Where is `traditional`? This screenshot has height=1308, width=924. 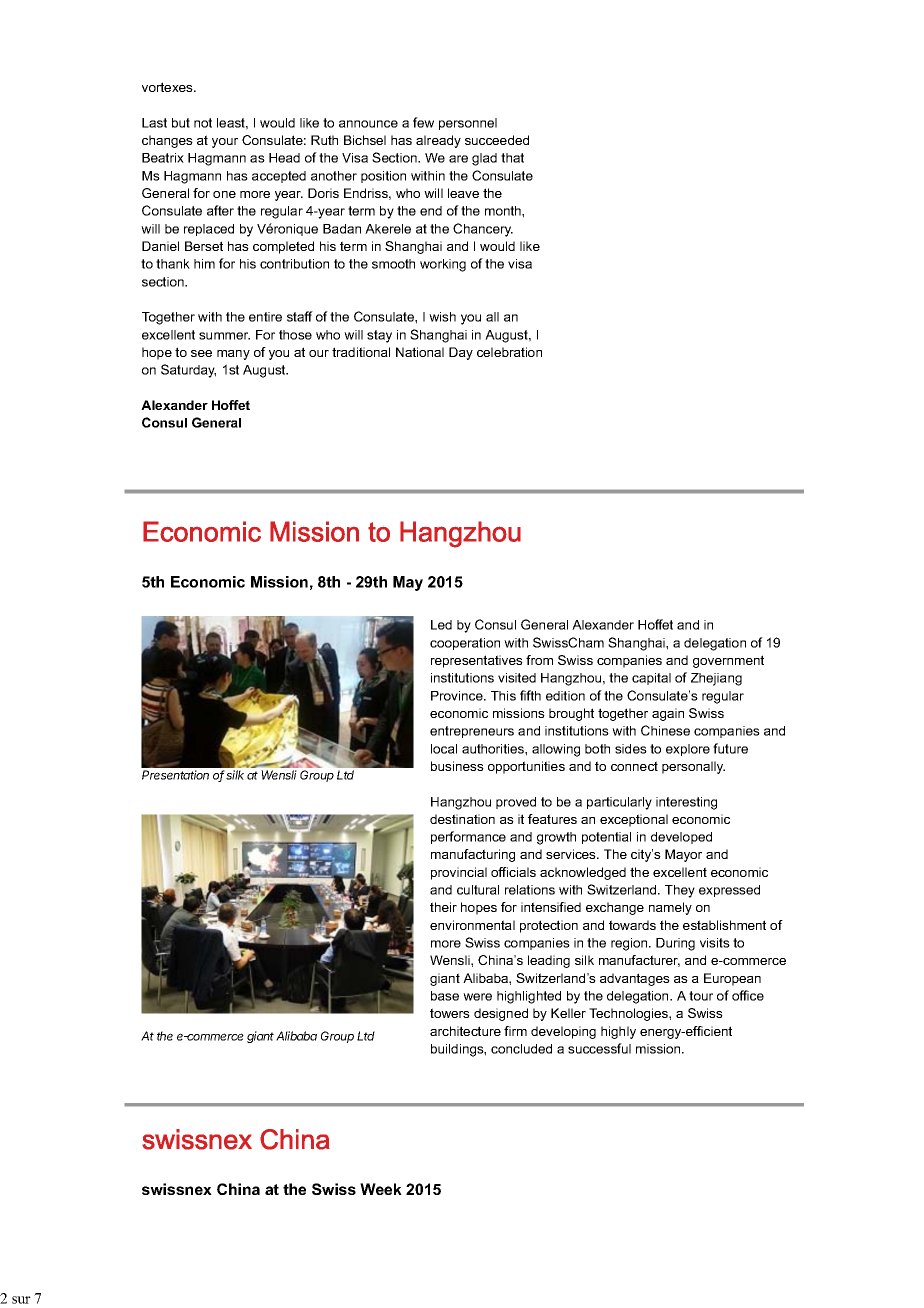
traditional is located at coordinates (361, 352).
